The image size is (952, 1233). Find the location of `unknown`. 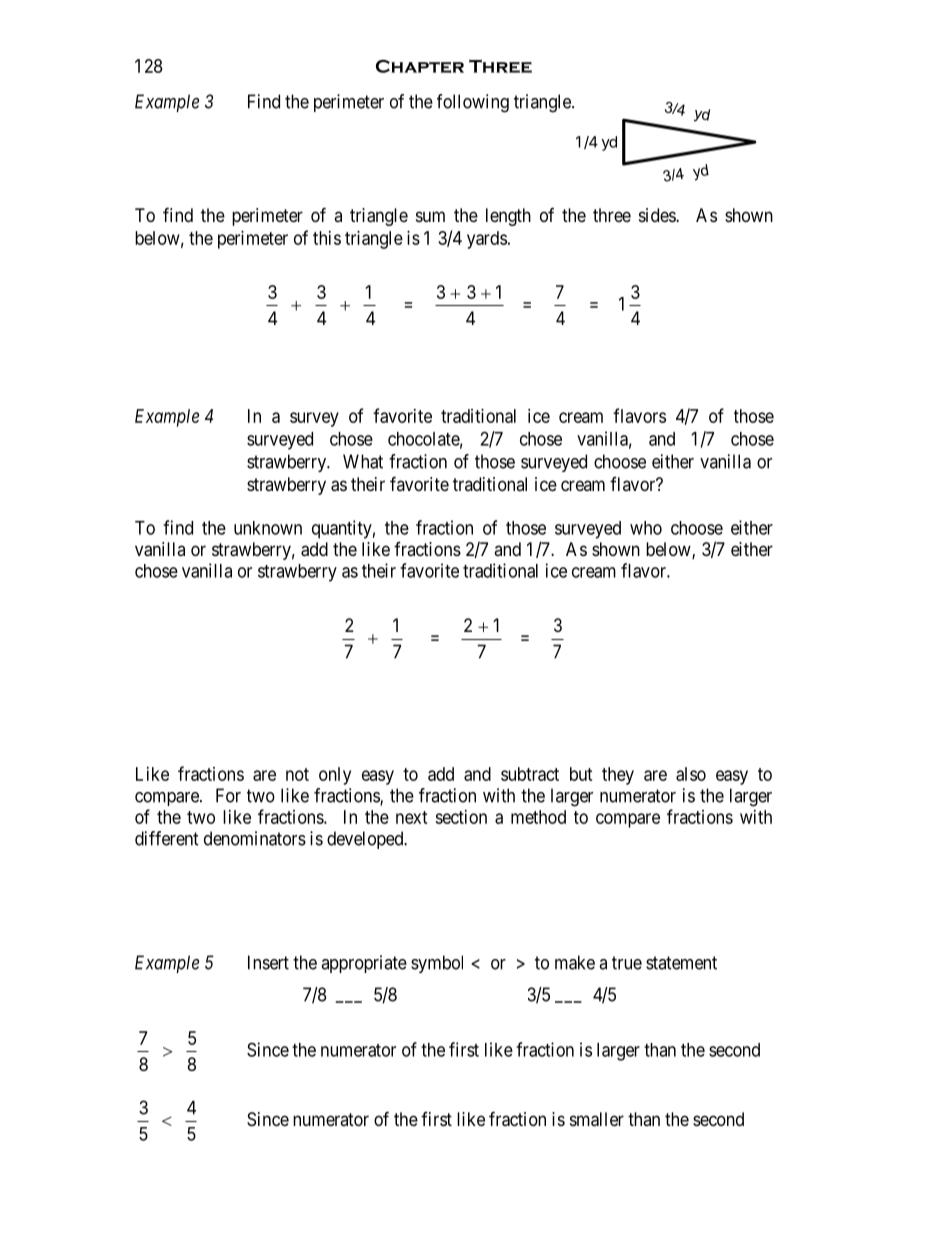

unknown is located at coordinates (268, 528).
